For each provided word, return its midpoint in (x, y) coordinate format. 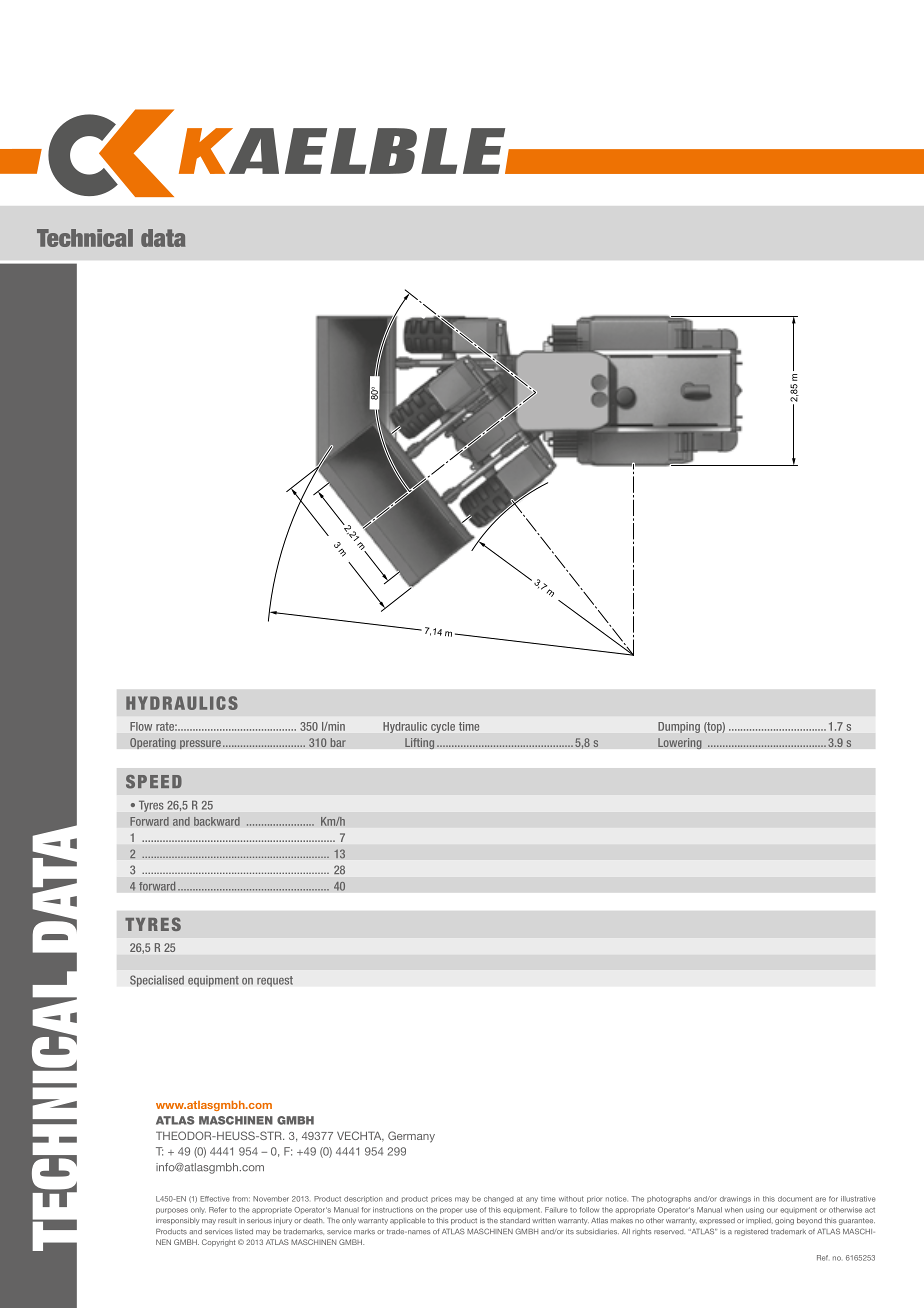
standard (515, 1221)
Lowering (680, 743)
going (784, 1222)
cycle (443, 727)
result (227, 1221)
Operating (153, 743)
